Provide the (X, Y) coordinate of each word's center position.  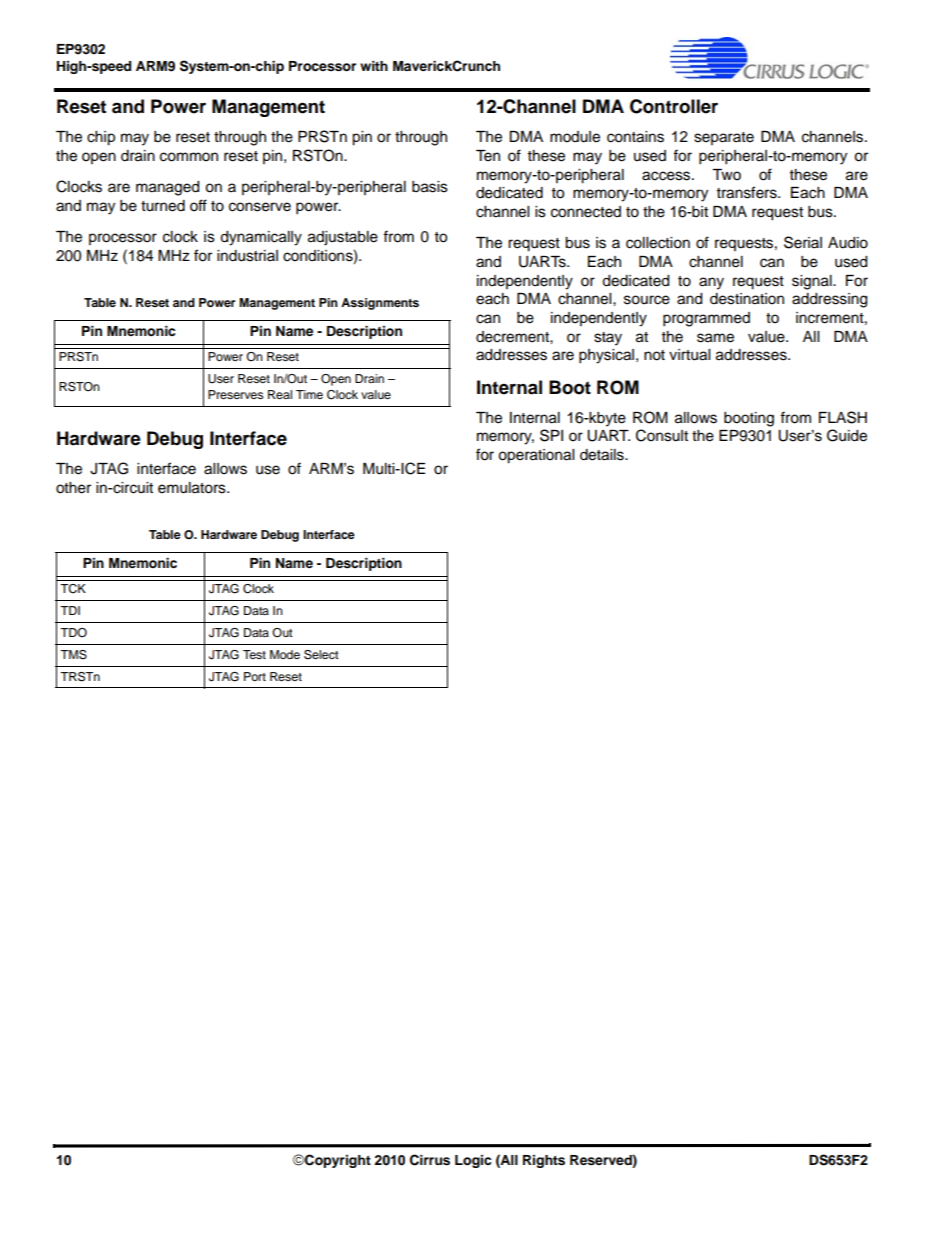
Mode (285, 654)
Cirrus (430, 1160)
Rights (544, 1161)
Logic (473, 1161)
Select (321, 655)
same (715, 338)
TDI (70, 610)
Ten (488, 156)
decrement (513, 337)
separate (724, 138)
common (189, 157)
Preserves (235, 394)
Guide (847, 435)
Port (255, 676)
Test (254, 654)
